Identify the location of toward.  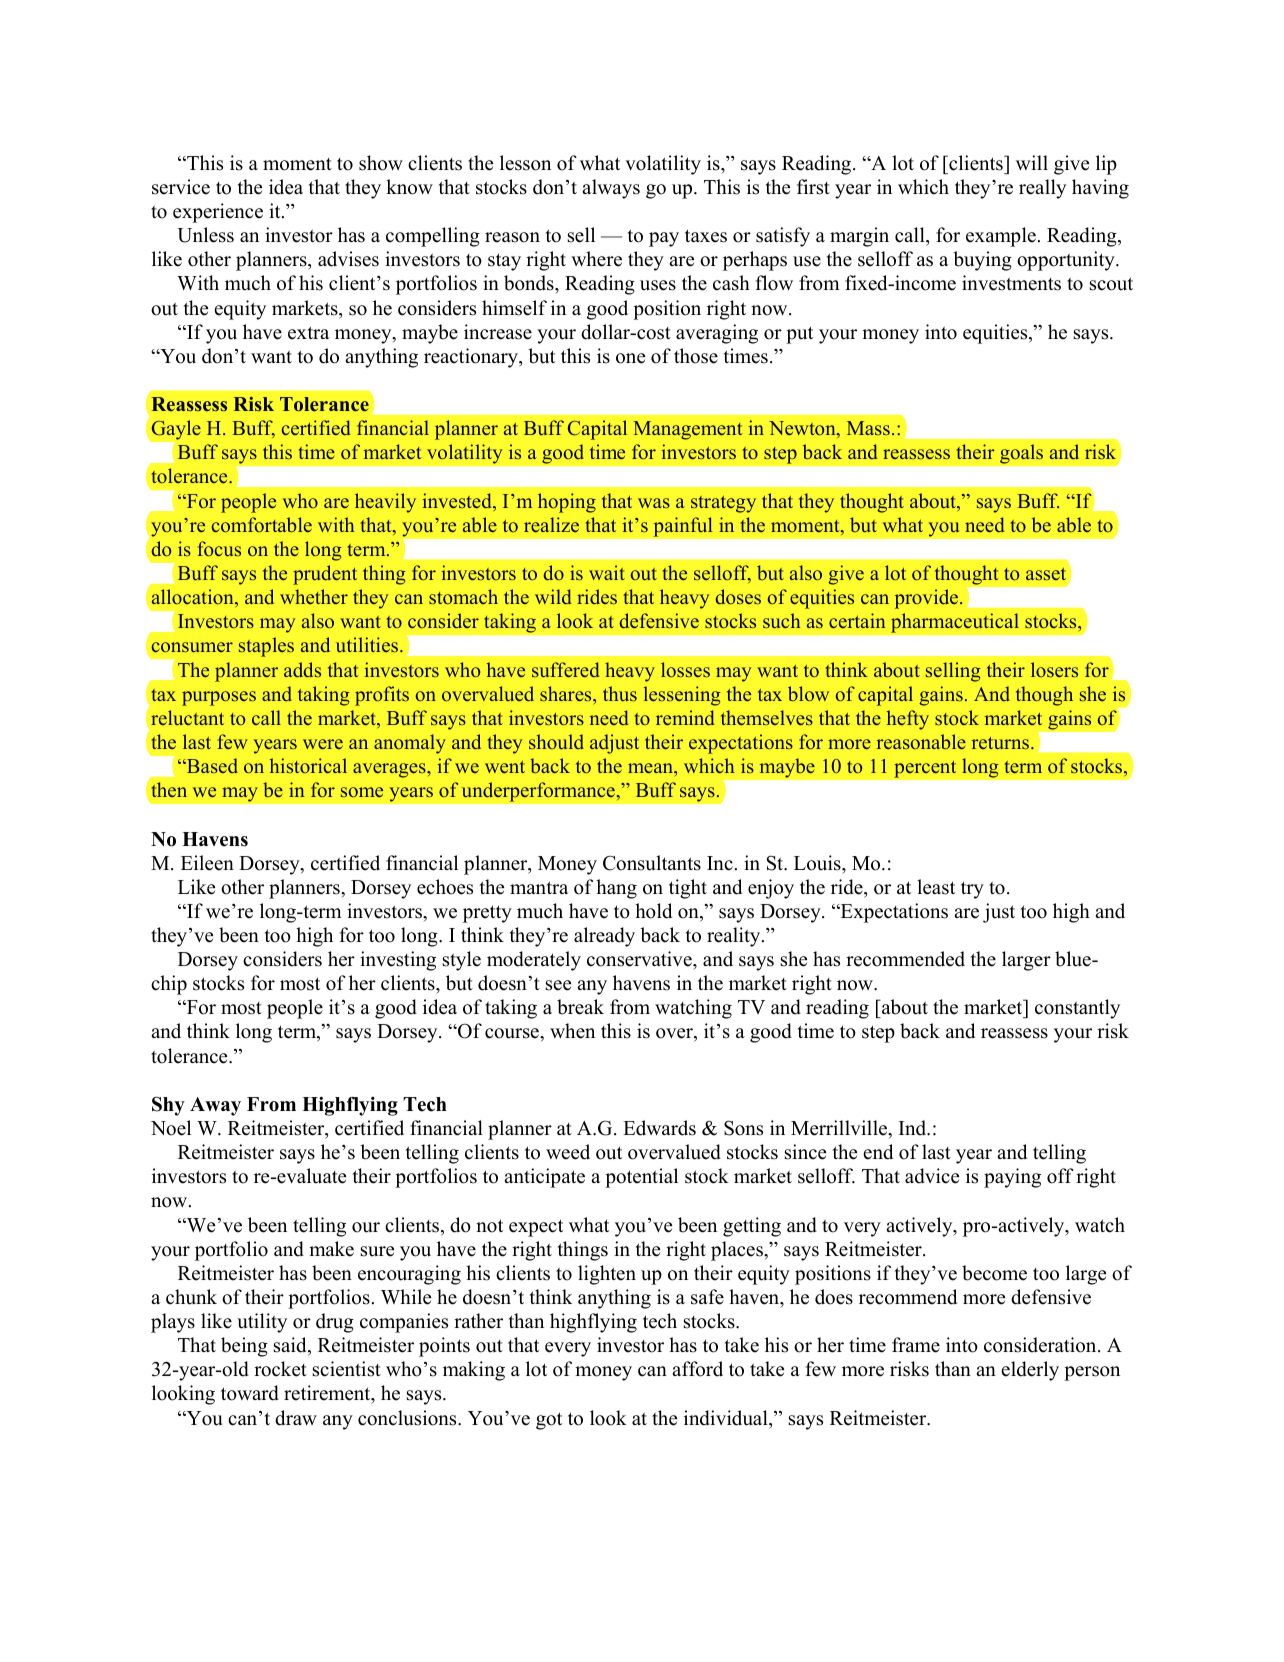
(250, 1393).
